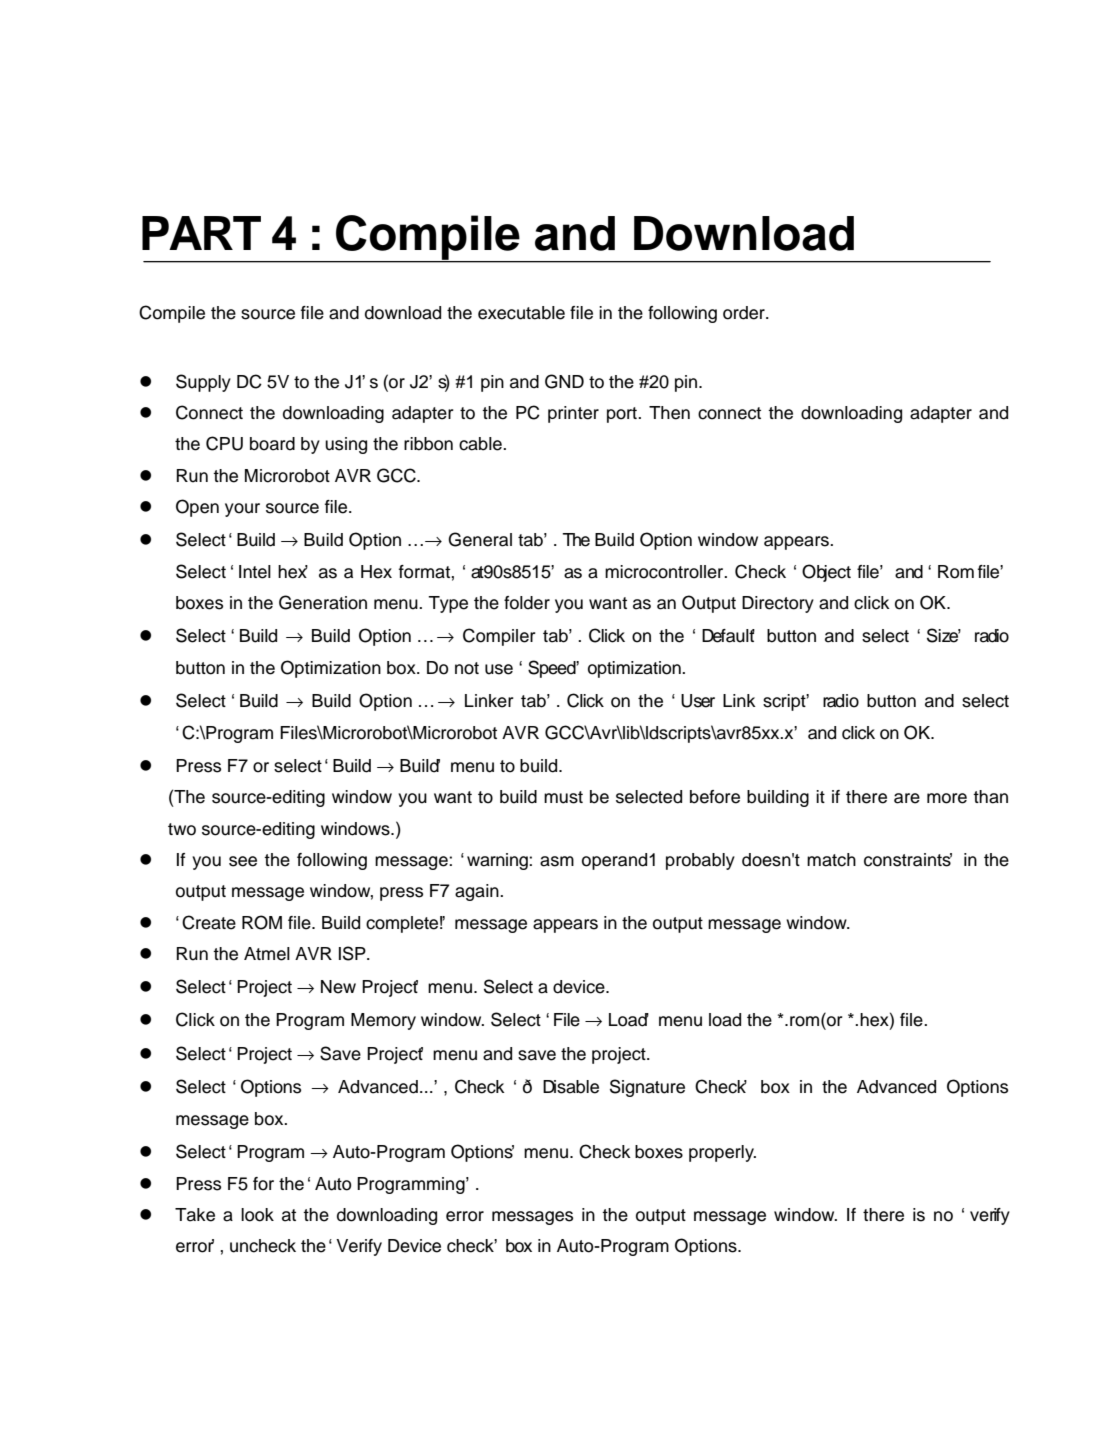  Describe the element at coordinates (698, 701) in the screenshot. I see `User` at that location.
